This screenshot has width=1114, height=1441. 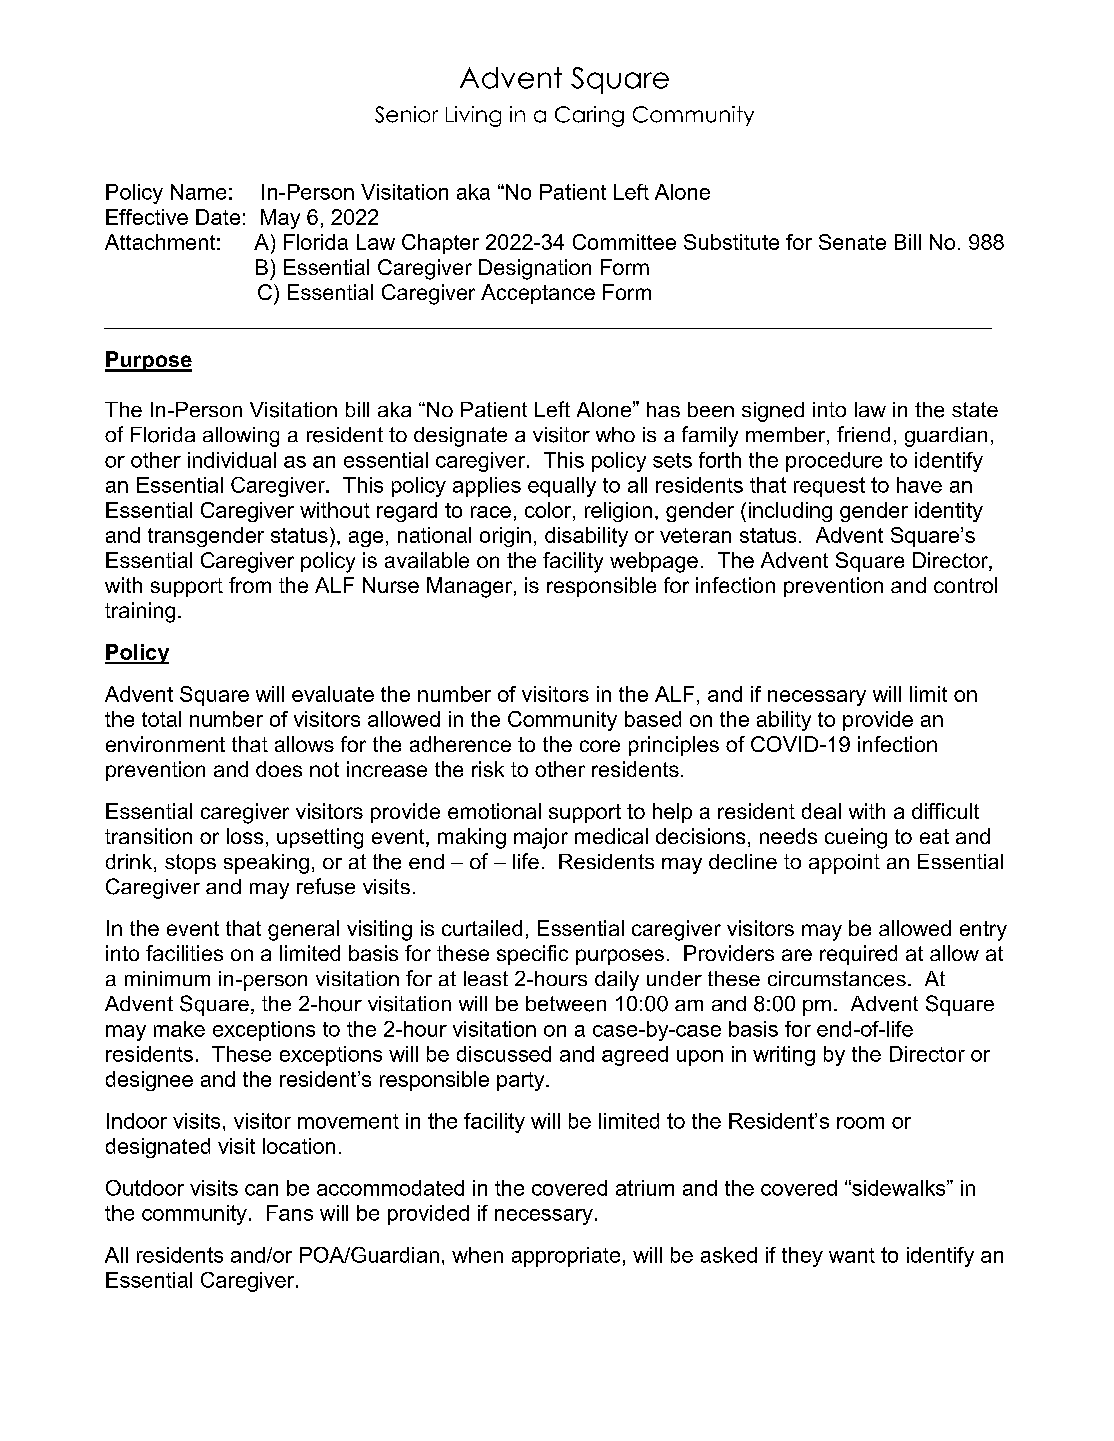 What do you see at coordinates (852, 242) in the screenshot?
I see `Senate` at bounding box center [852, 242].
